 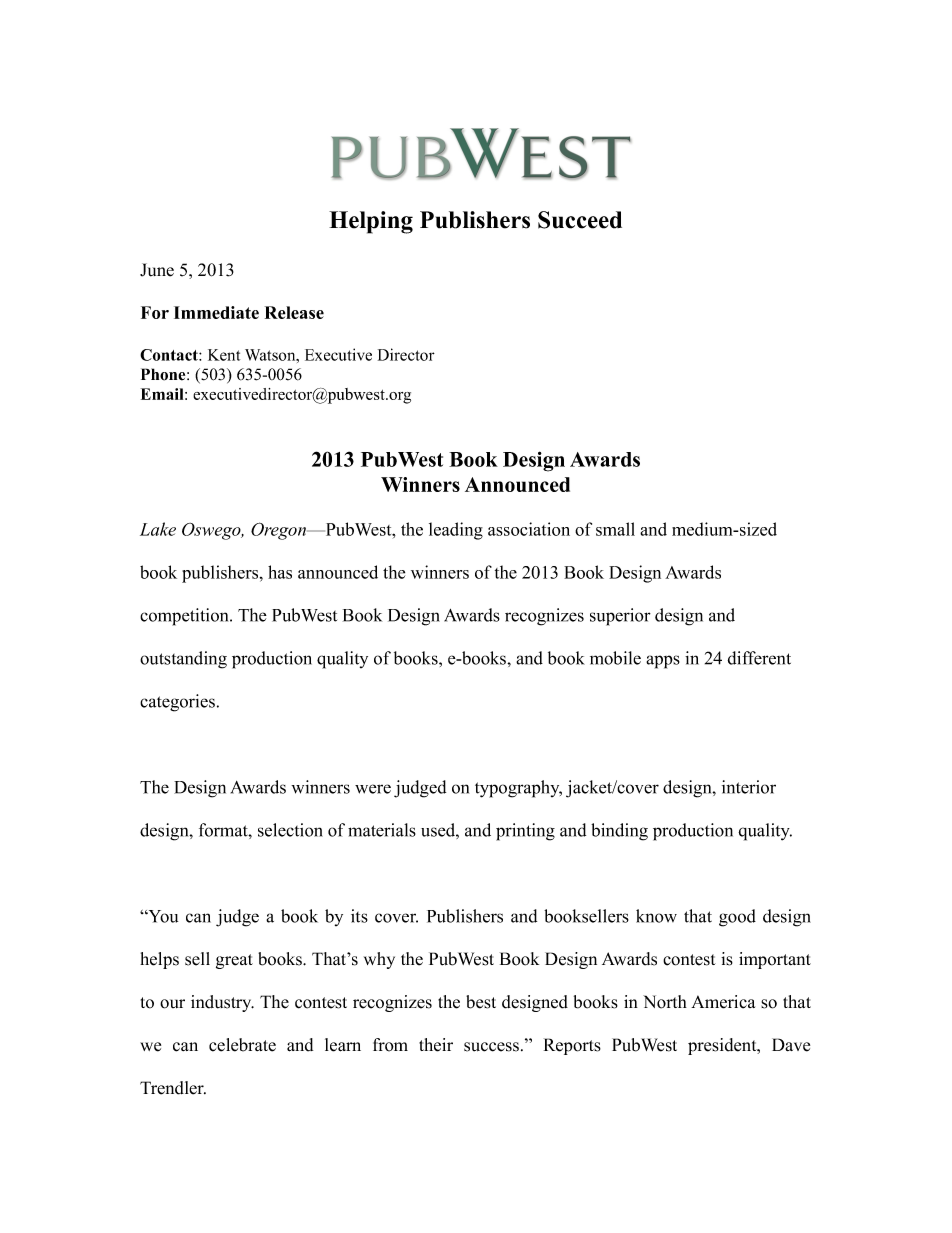 What do you see at coordinates (222, 1003) in the screenshot?
I see `industry` at bounding box center [222, 1003].
